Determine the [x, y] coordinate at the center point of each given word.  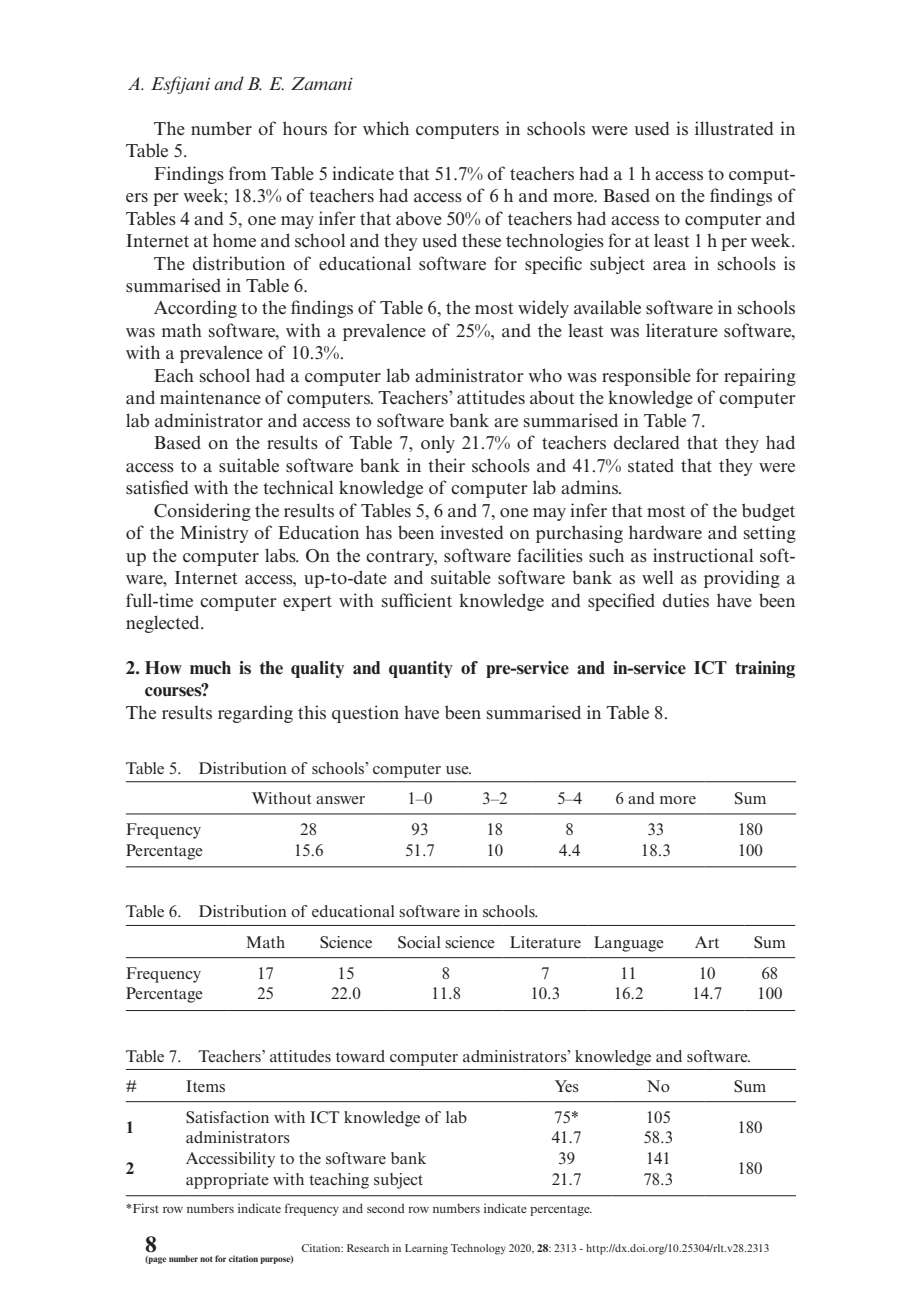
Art [707, 942]
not [206, 1259]
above [419, 218]
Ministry [214, 534]
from [248, 173]
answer [340, 800]
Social [419, 942]
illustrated [734, 128]
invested [472, 532]
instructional [703, 555]
